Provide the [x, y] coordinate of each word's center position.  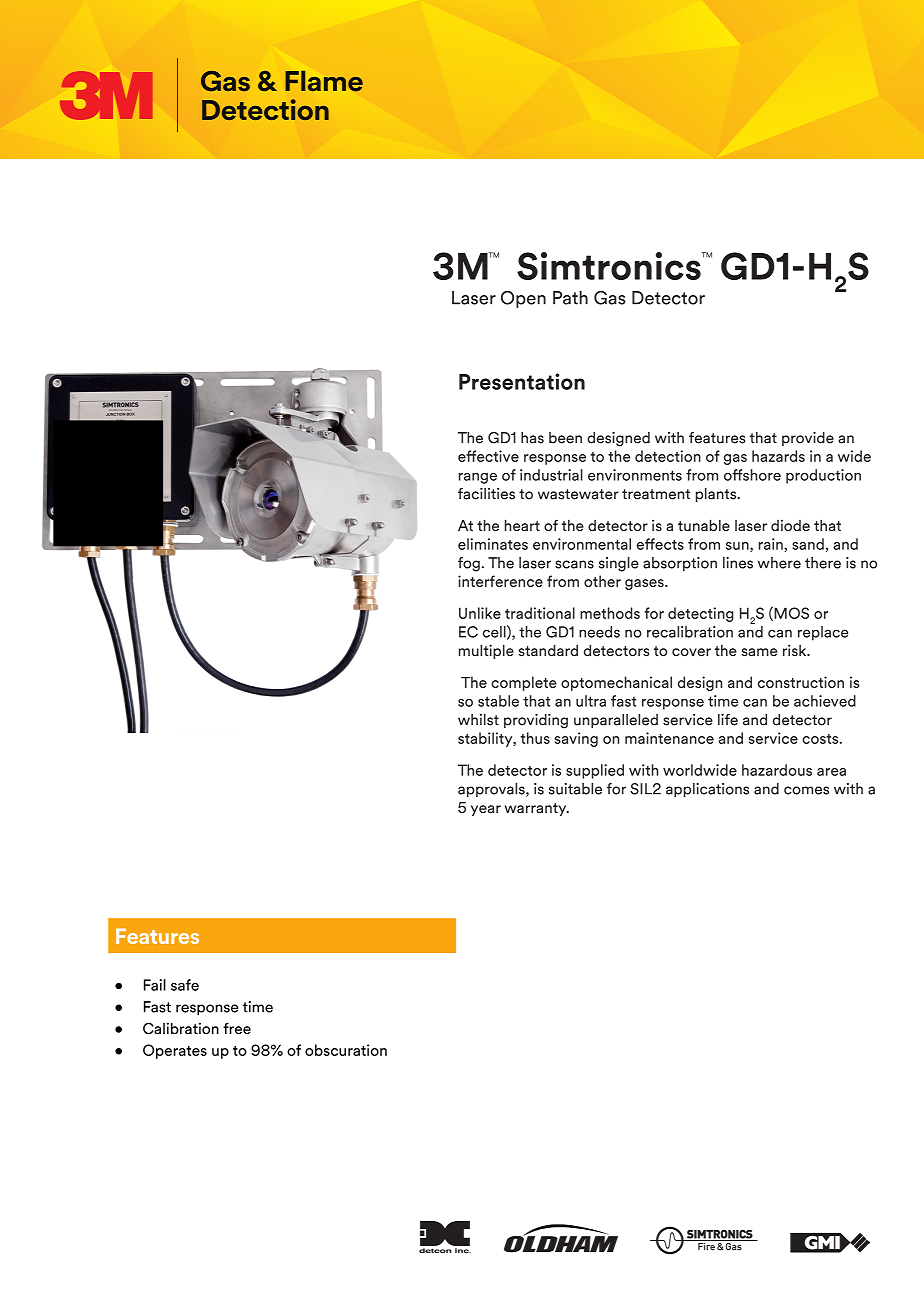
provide [808, 439]
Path [570, 297]
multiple [486, 651]
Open [523, 299]
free [237, 1028]
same [759, 652]
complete [524, 683]
